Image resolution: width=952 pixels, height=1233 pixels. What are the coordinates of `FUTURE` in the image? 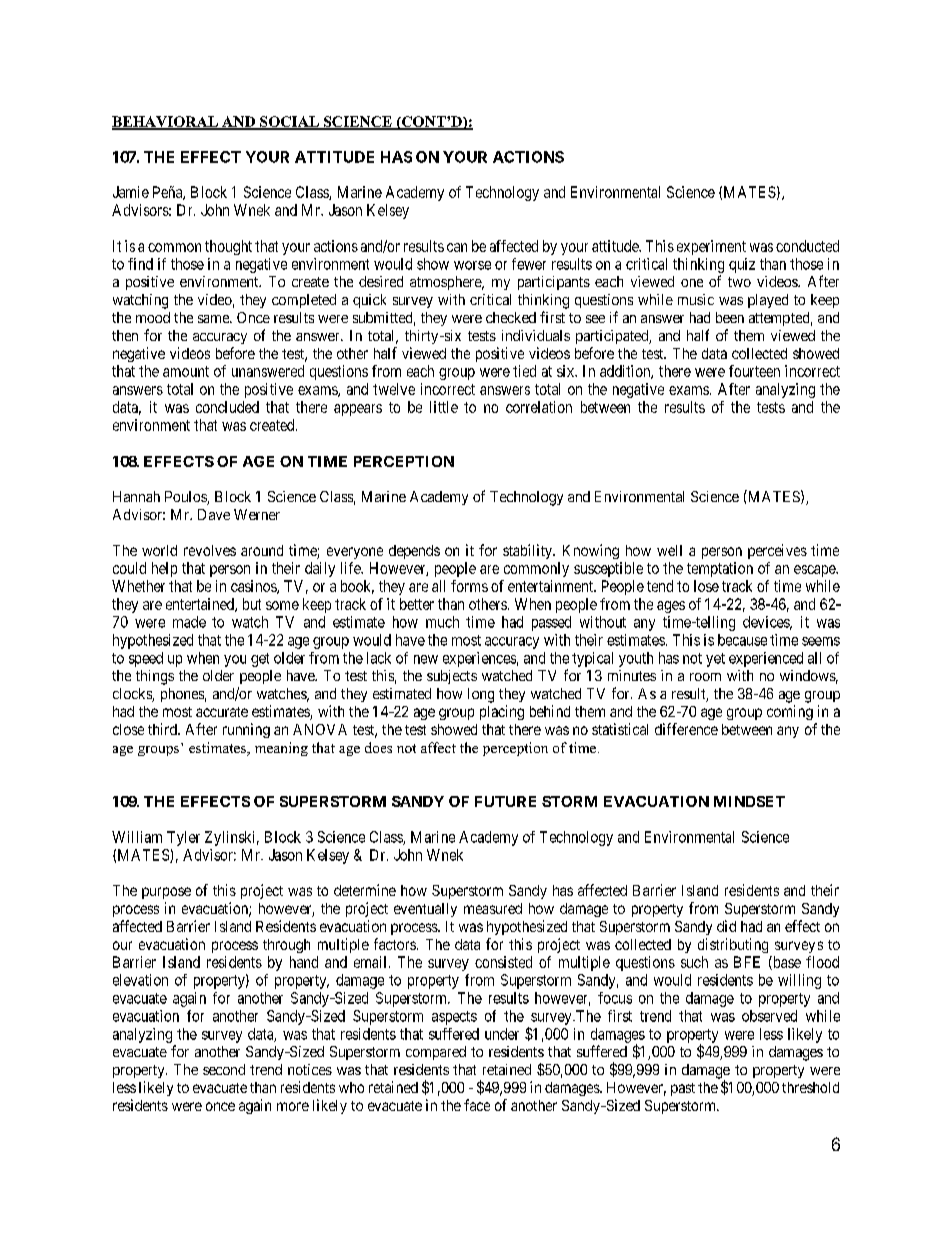 It's located at (505, 801).
